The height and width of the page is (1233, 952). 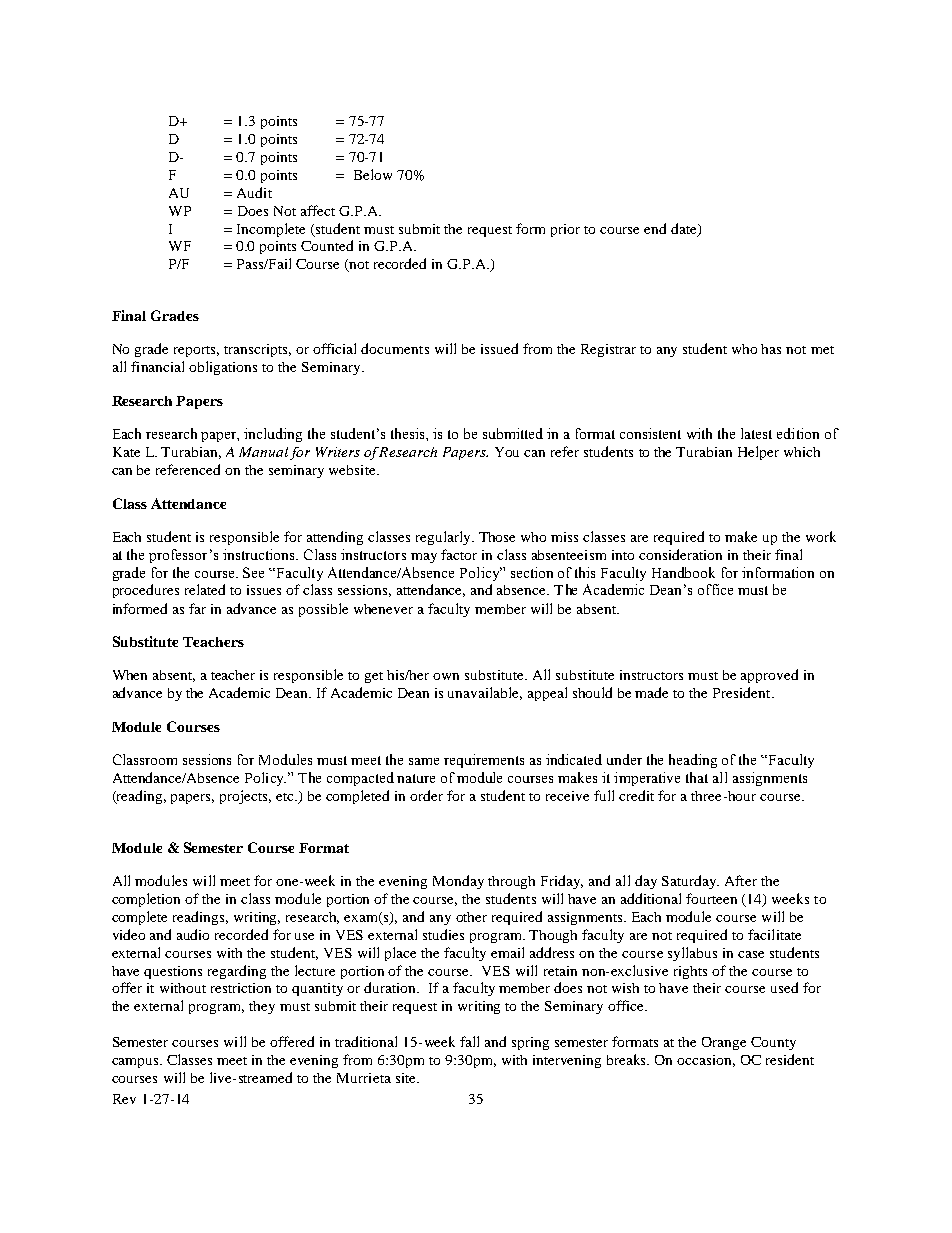 I want to click on projects, so click(x=245, y=797).
